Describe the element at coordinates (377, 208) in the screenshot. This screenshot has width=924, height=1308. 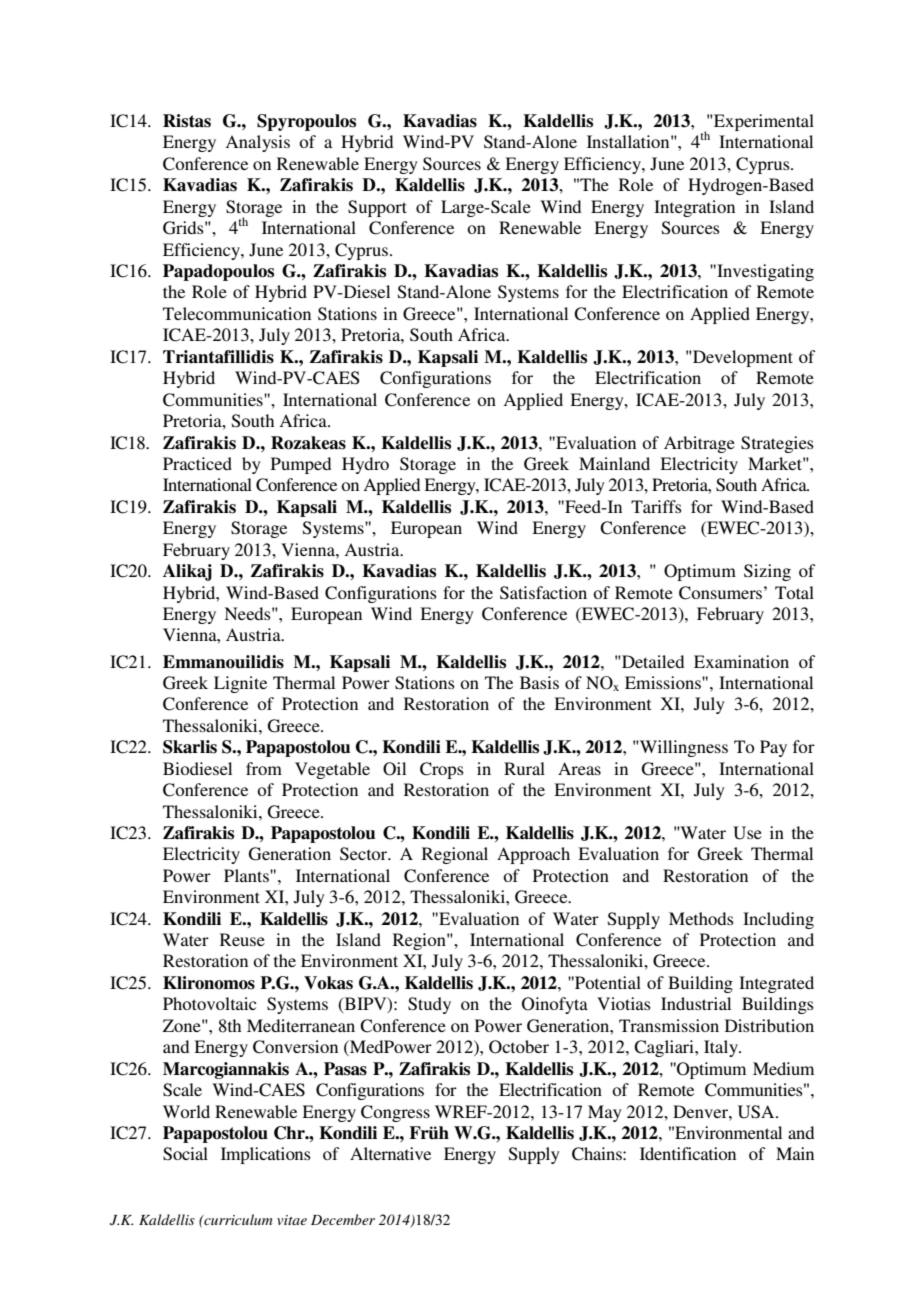
I see `Support` at that location.
